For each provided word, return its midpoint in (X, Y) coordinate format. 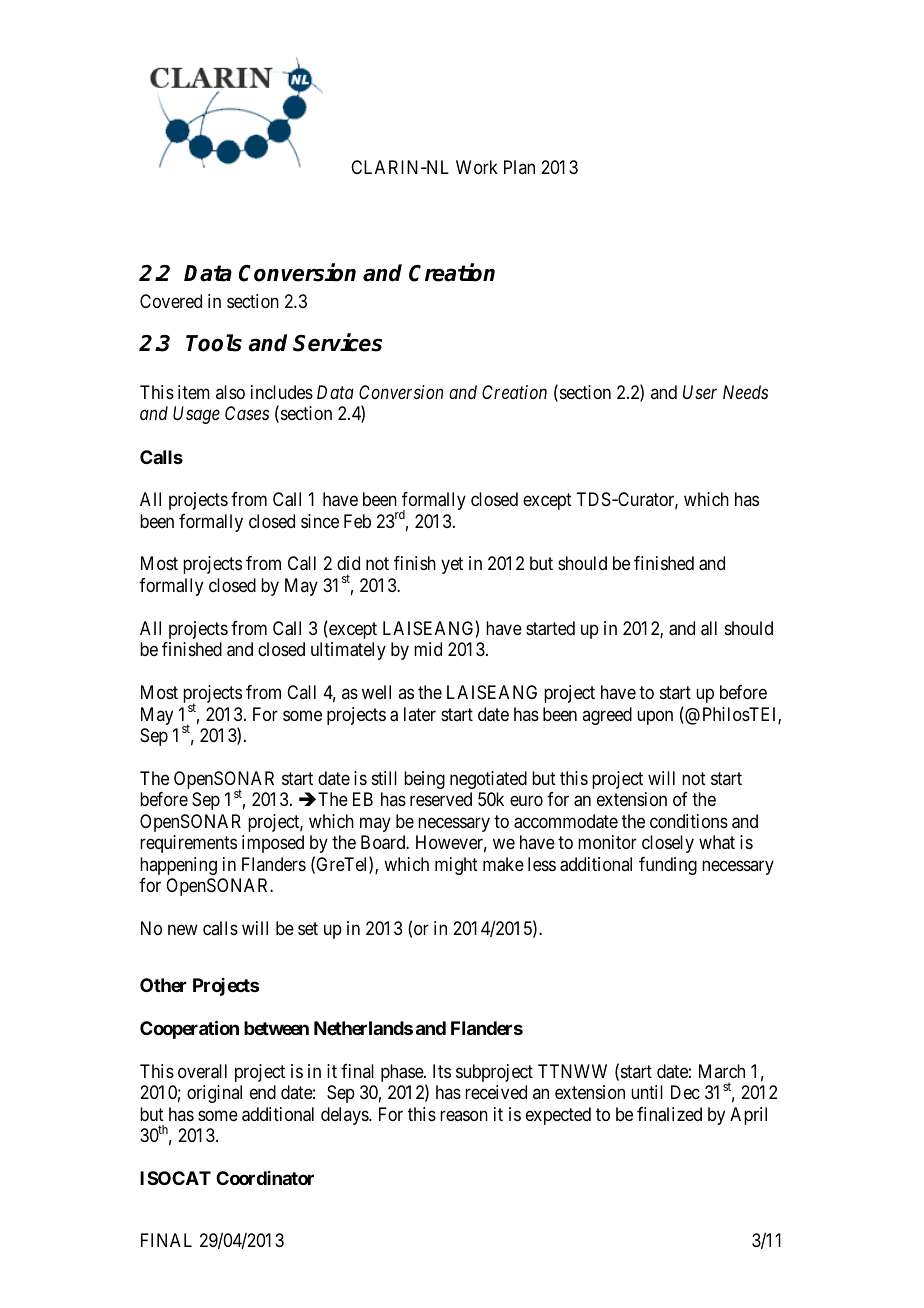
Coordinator (265, 1178)
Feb (357, 521)
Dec (685, 1092)
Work (477, 167)
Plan (519, 167)
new (183, 929)
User (700, 392)
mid (428, 649)
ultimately (348, 651)
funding (668, 866)
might (456, 866)
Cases (247, 413)
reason (464, 1115)
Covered (171, 301)
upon (655, 717)
